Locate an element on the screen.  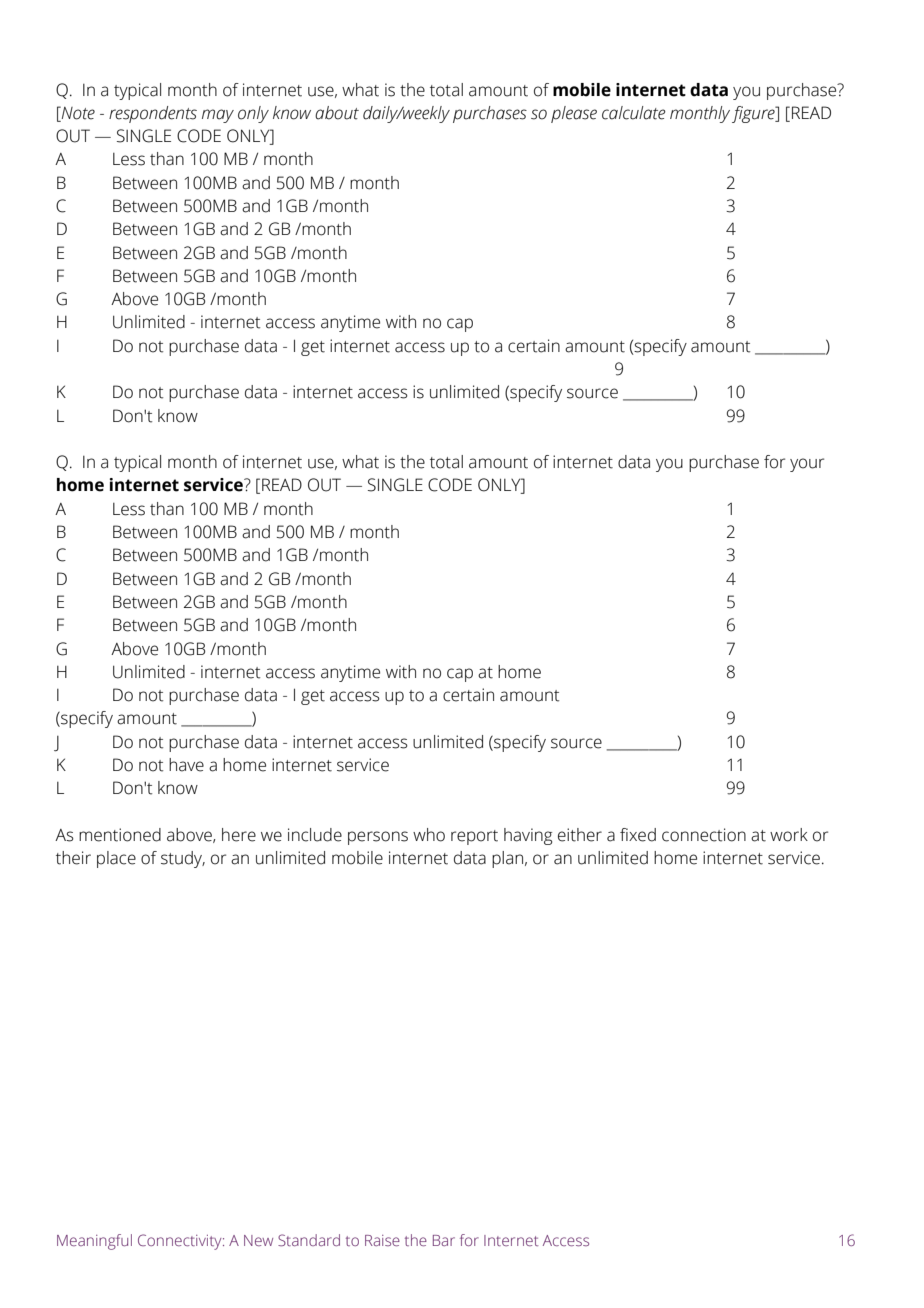
who is located at coordinates (429, 835).
